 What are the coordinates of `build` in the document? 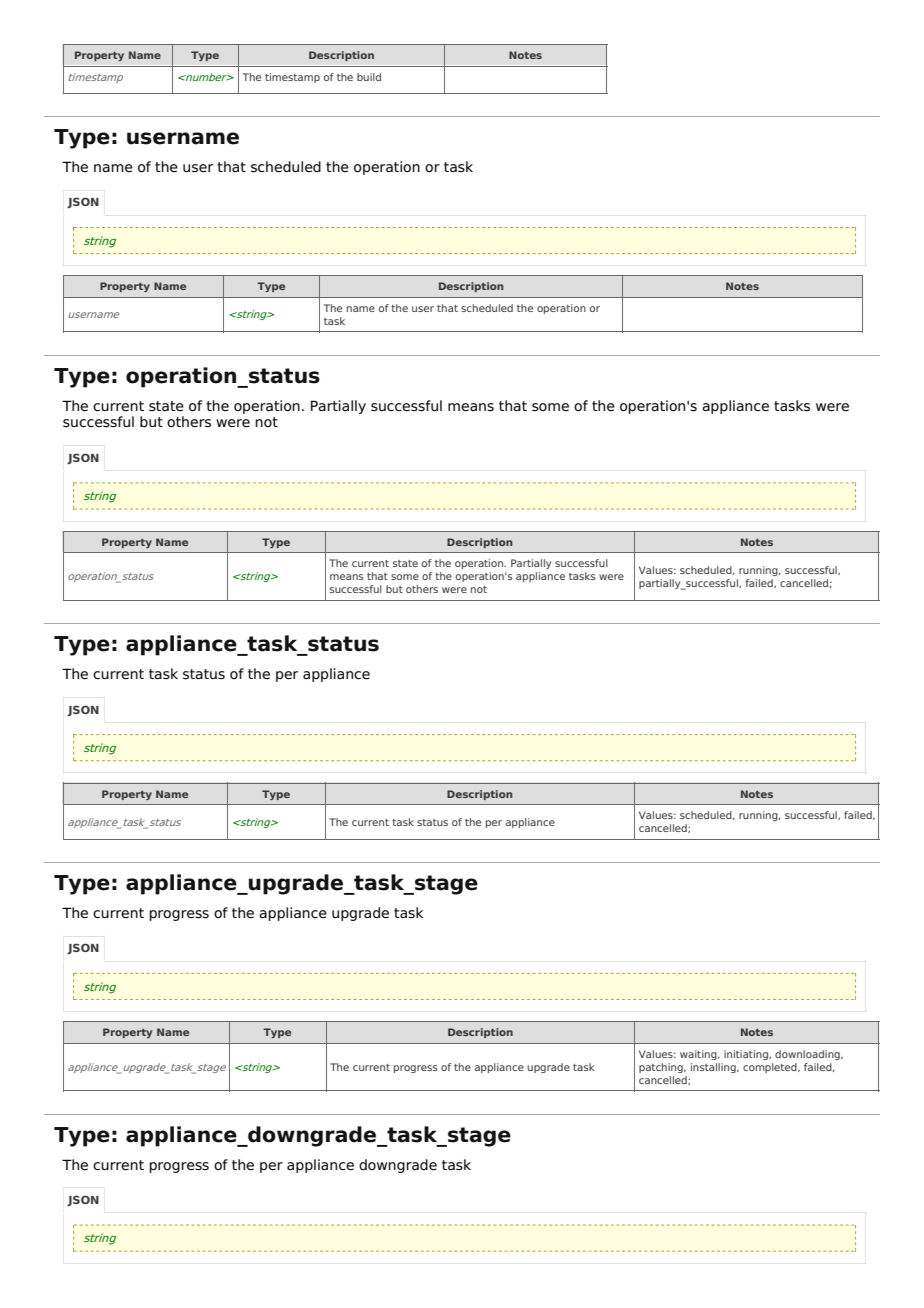 It's located at (369, 77).
